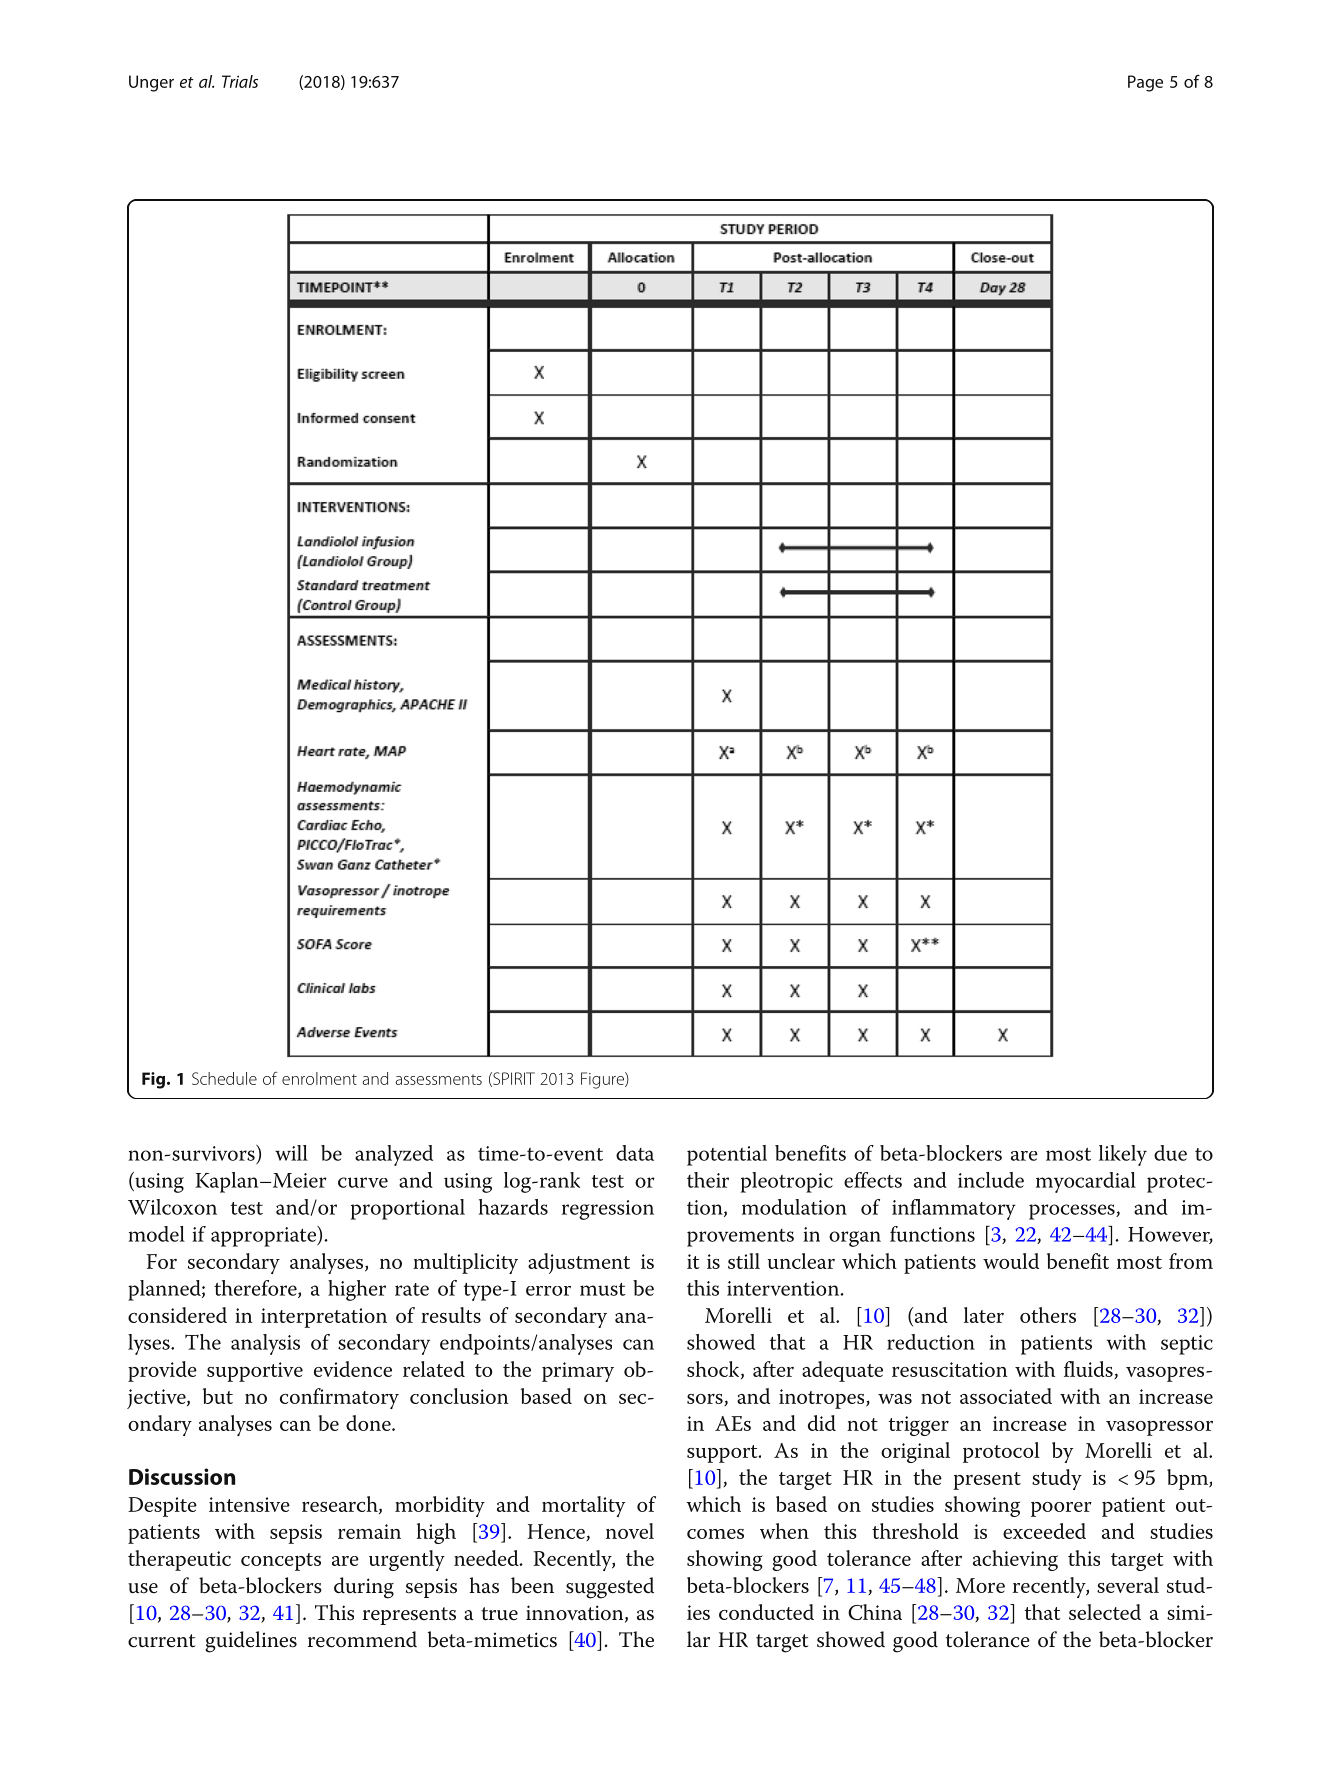 The width and height of the image is (1341, 1781). Describe the element at coordinates (240, 81) in the image. I see `Trials` at that location.
